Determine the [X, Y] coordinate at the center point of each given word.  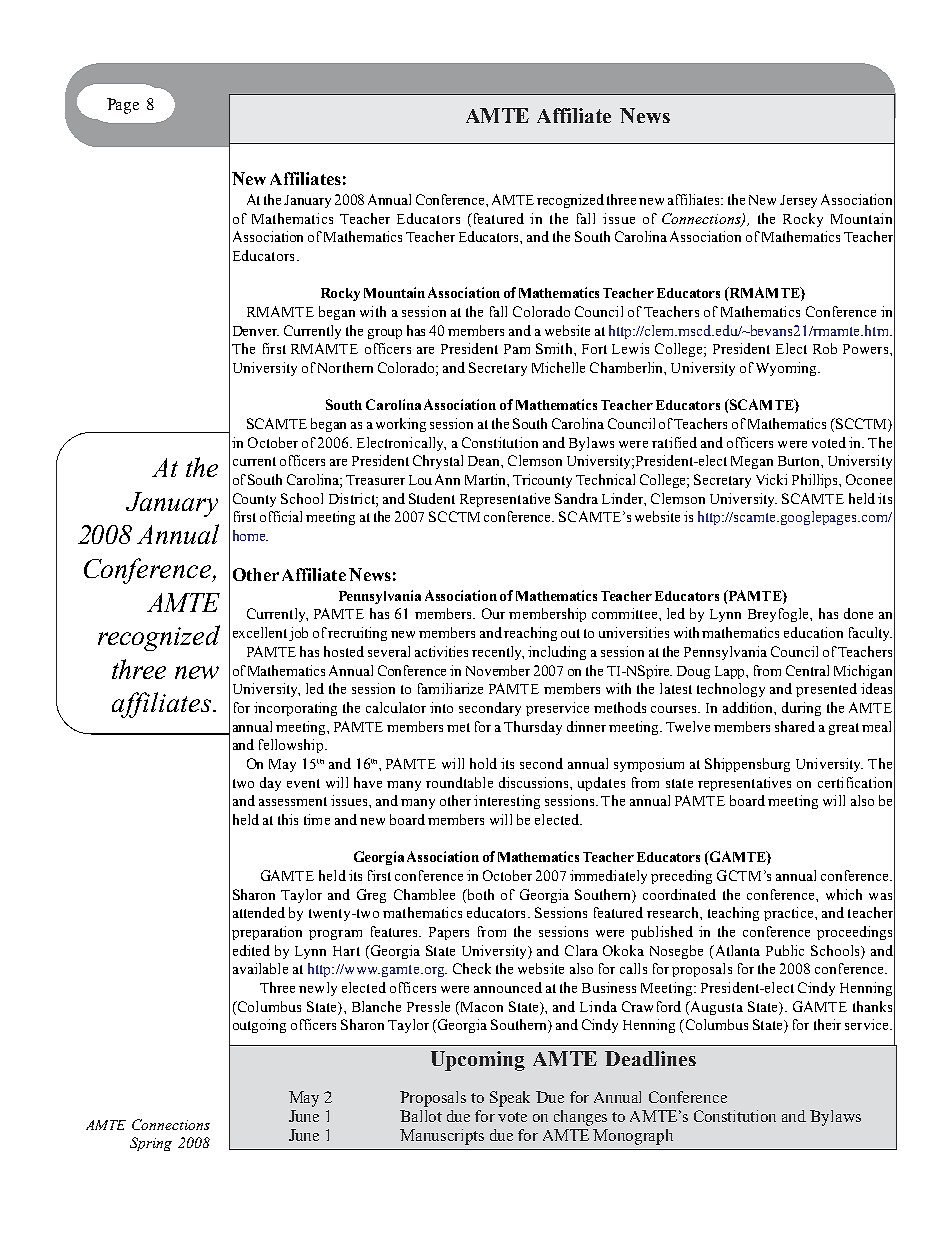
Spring [151, 1144]
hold [483, 763]
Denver [256, 331]
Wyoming [787, 369]
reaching [530, 634]
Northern [345, 367]
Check [472, 968]
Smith [555, 348]
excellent [261, 634]
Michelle [558, 367]
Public [785, 950]
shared [795, 726]
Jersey [798, 201]
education [813, 632]
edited [251, 950]
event [303, 783]
